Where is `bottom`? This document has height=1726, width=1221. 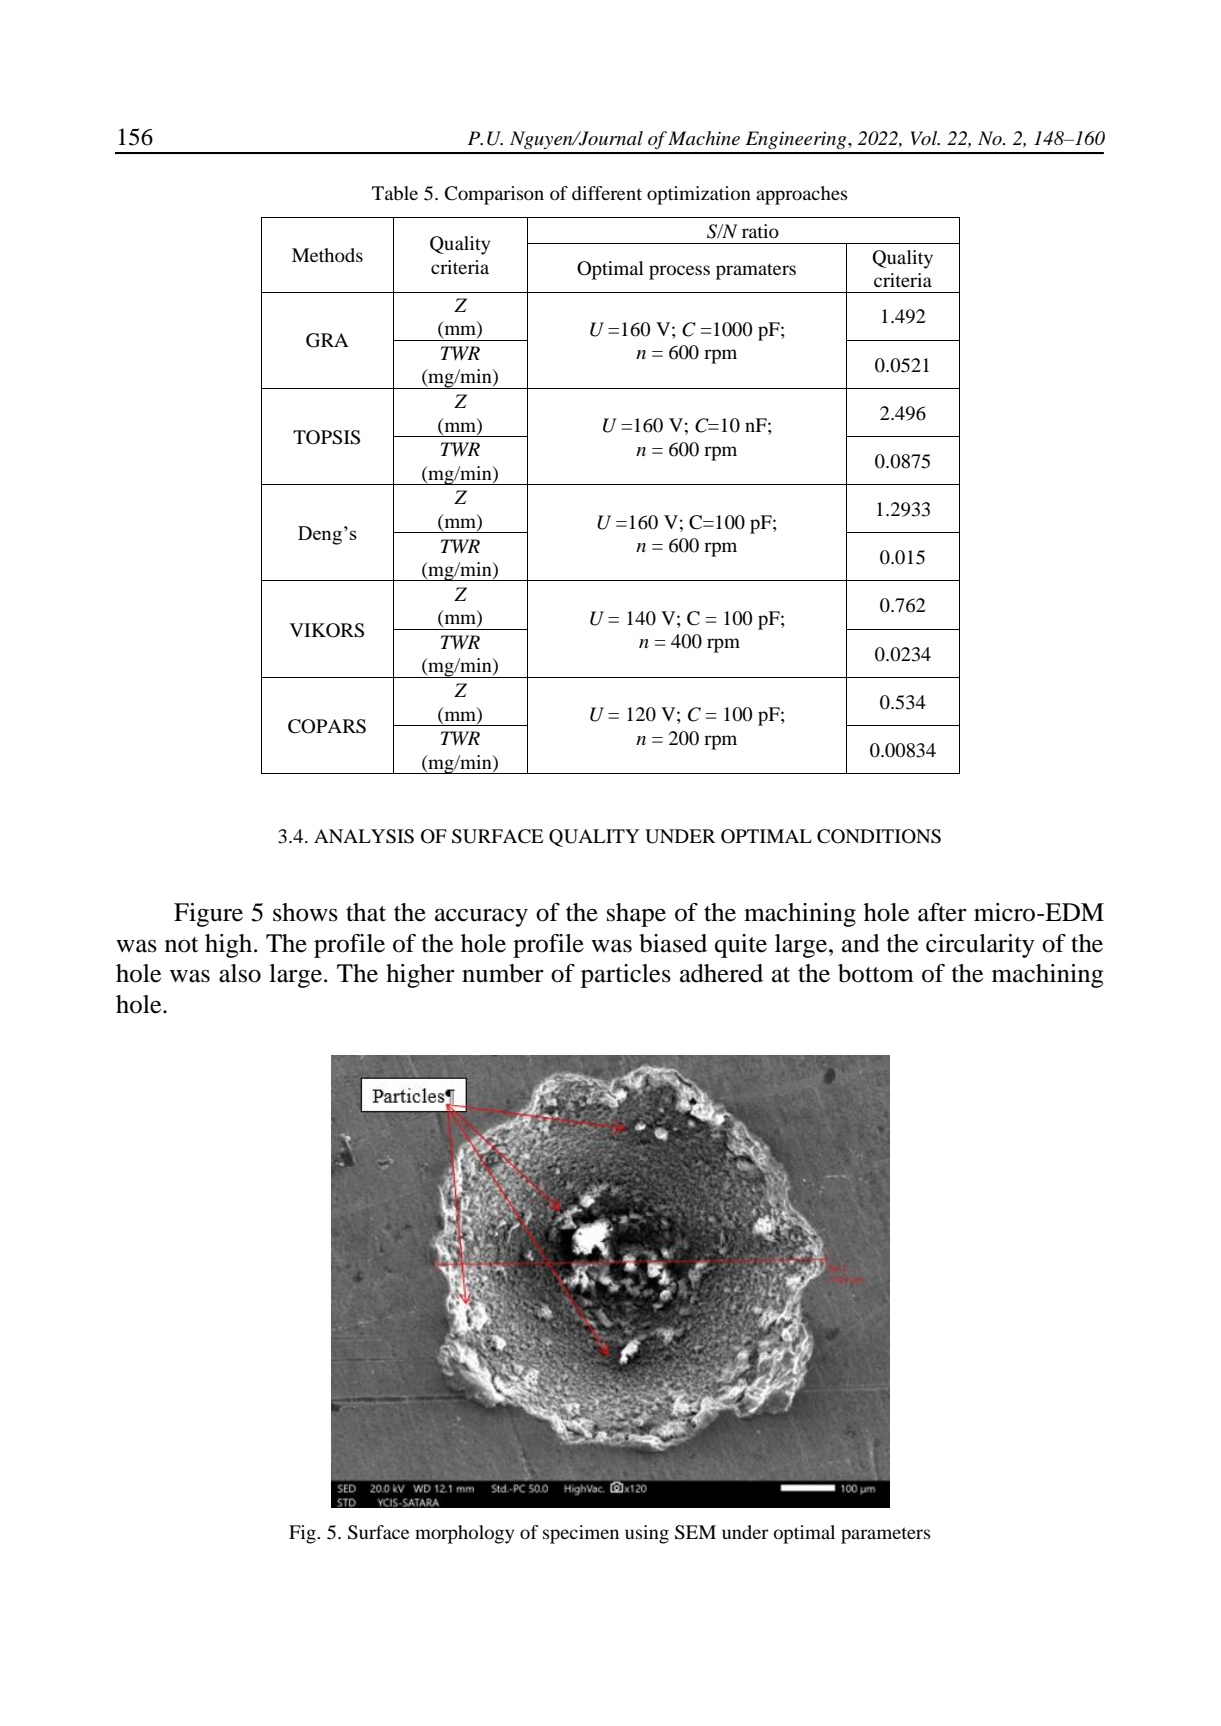 bottom is located at coordinates (876, 973).
